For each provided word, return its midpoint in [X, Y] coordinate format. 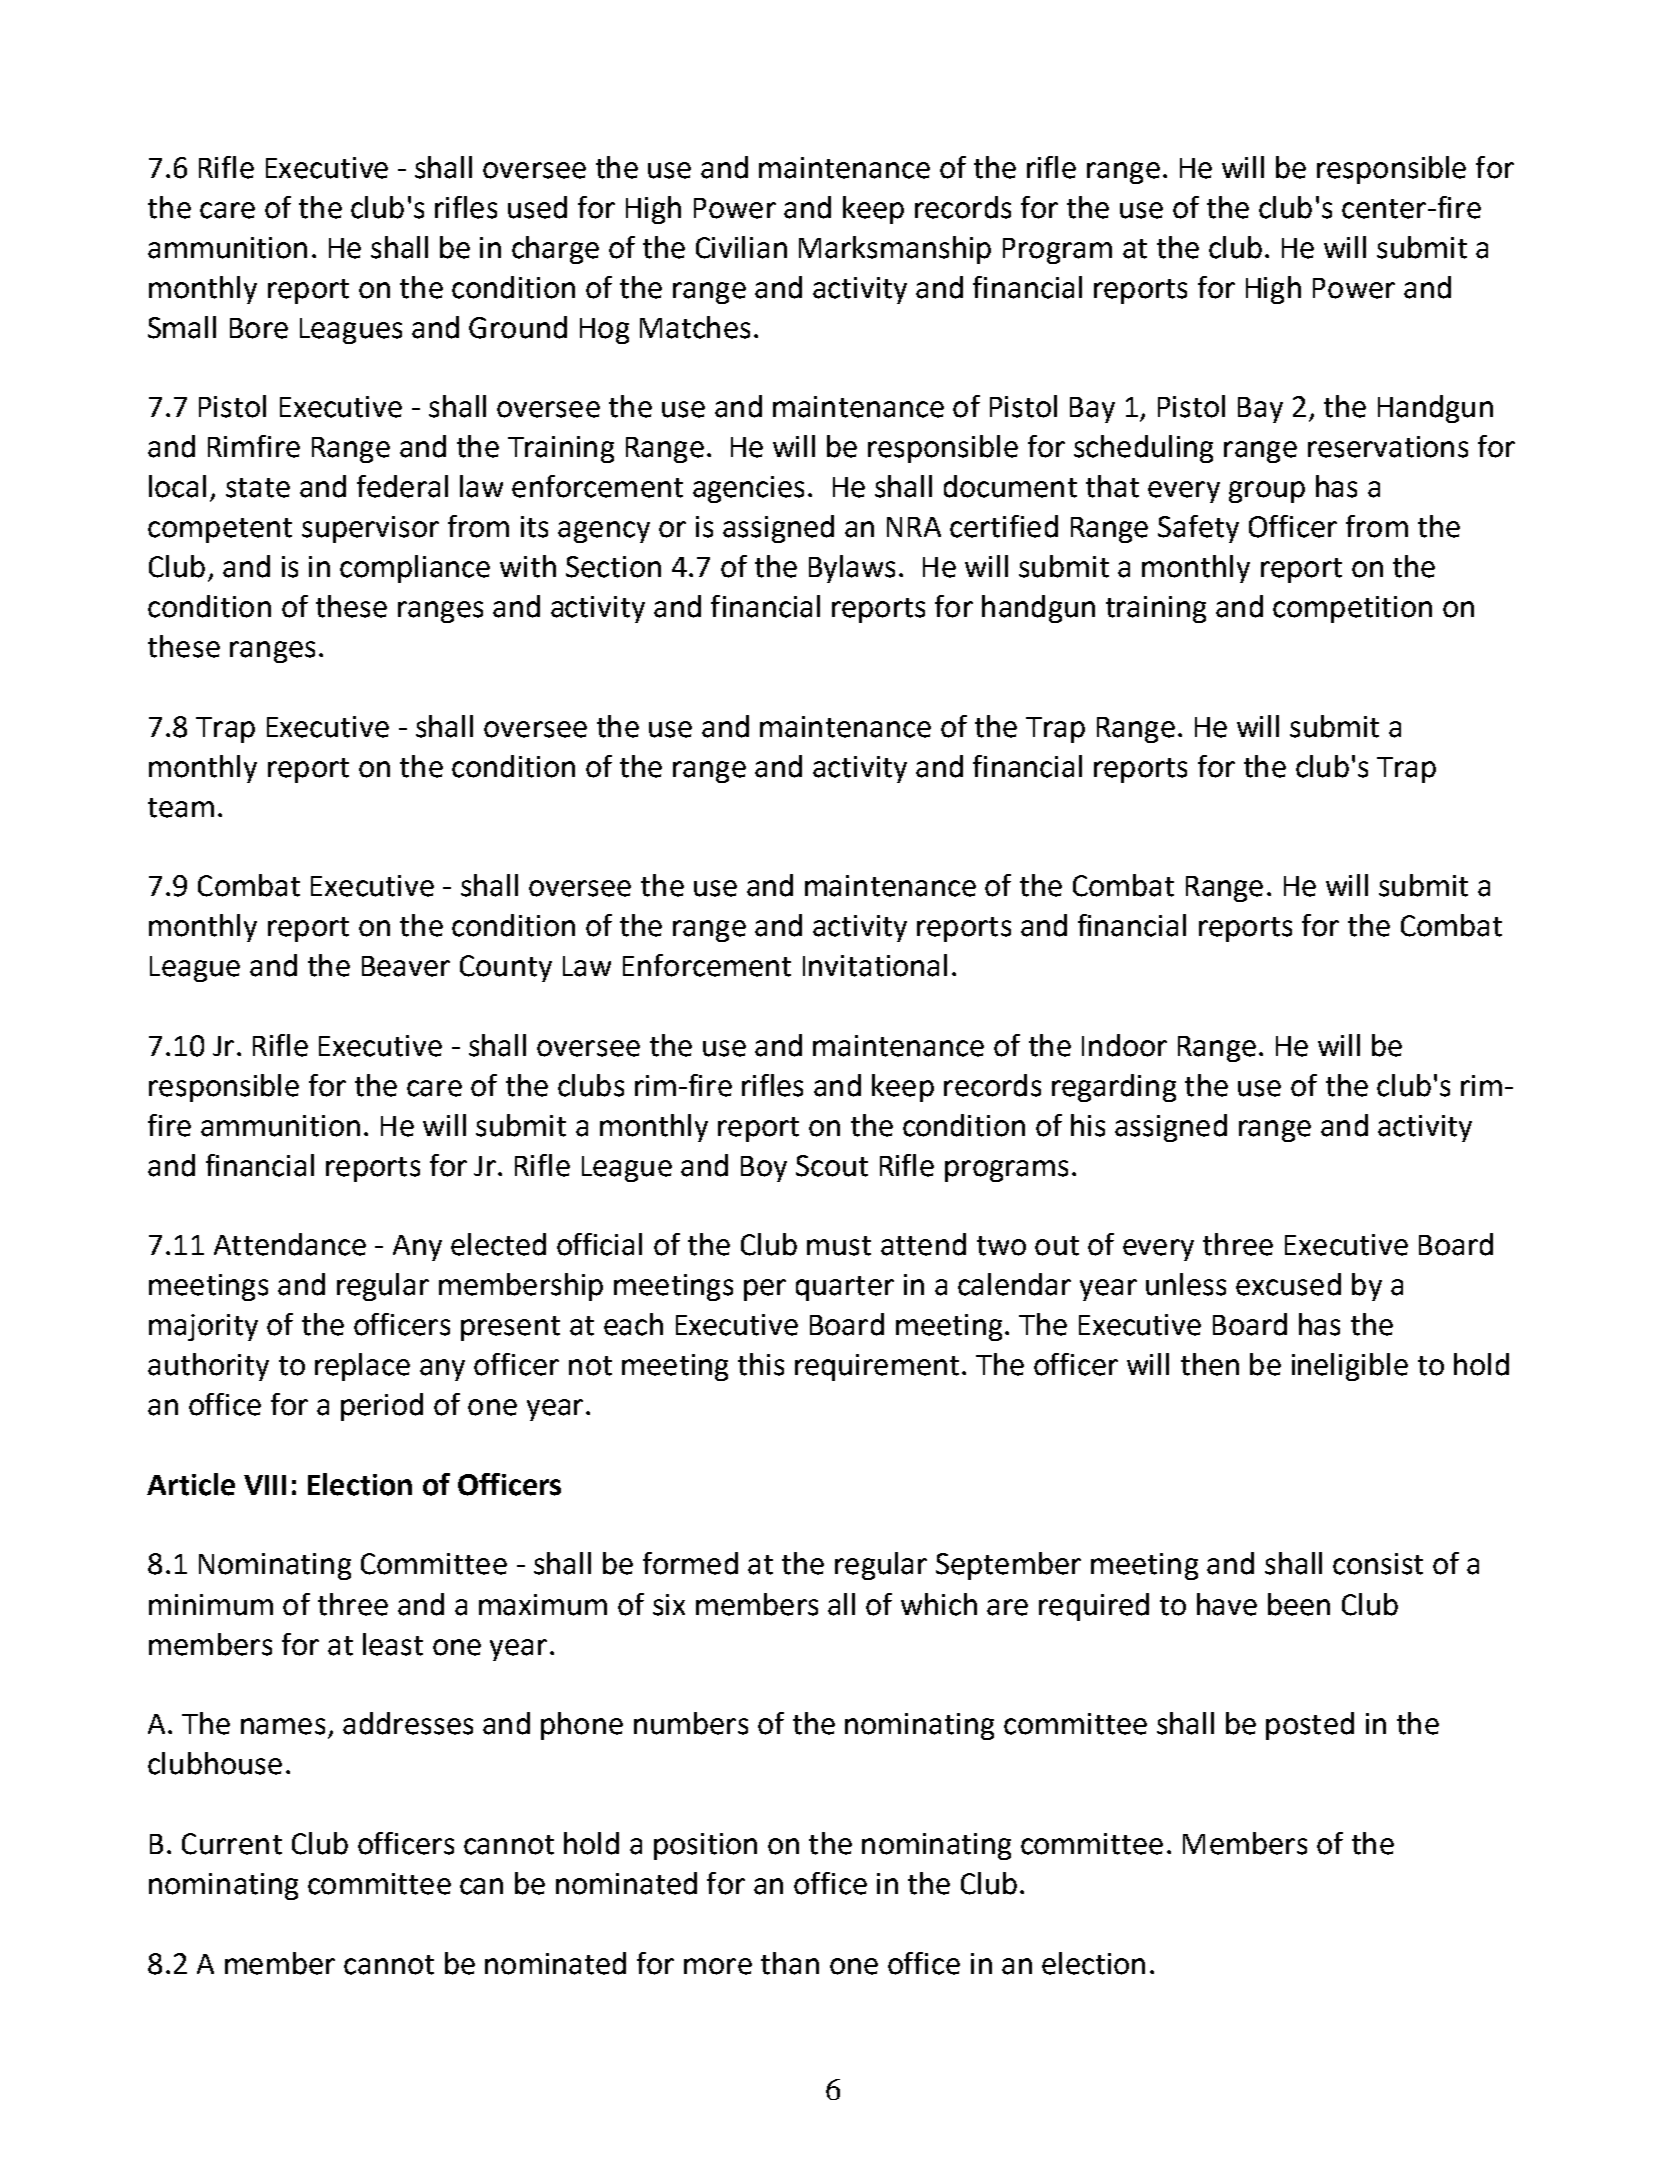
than [790, 1963]
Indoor [1124, 1045]
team [181, 808]
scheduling [1143, 449]
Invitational [875, 965]
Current [232, 1844]
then [1210, 1364]
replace [362, 1367]
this [761, 1364]
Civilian [741, 247]
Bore [259, 328]
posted [1310, 1726]
